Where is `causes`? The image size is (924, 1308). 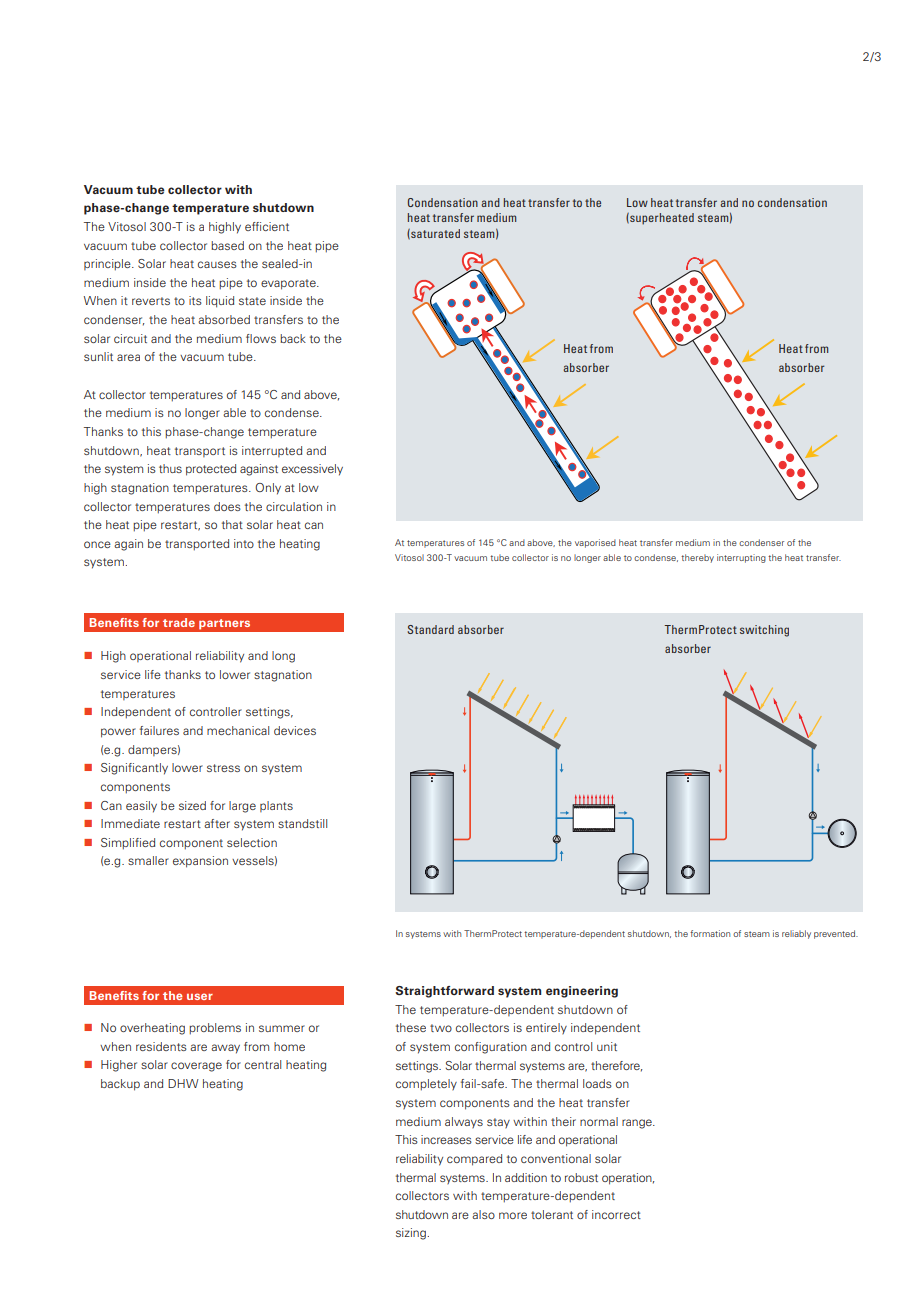
causes is located at coordinates (217, 264).
